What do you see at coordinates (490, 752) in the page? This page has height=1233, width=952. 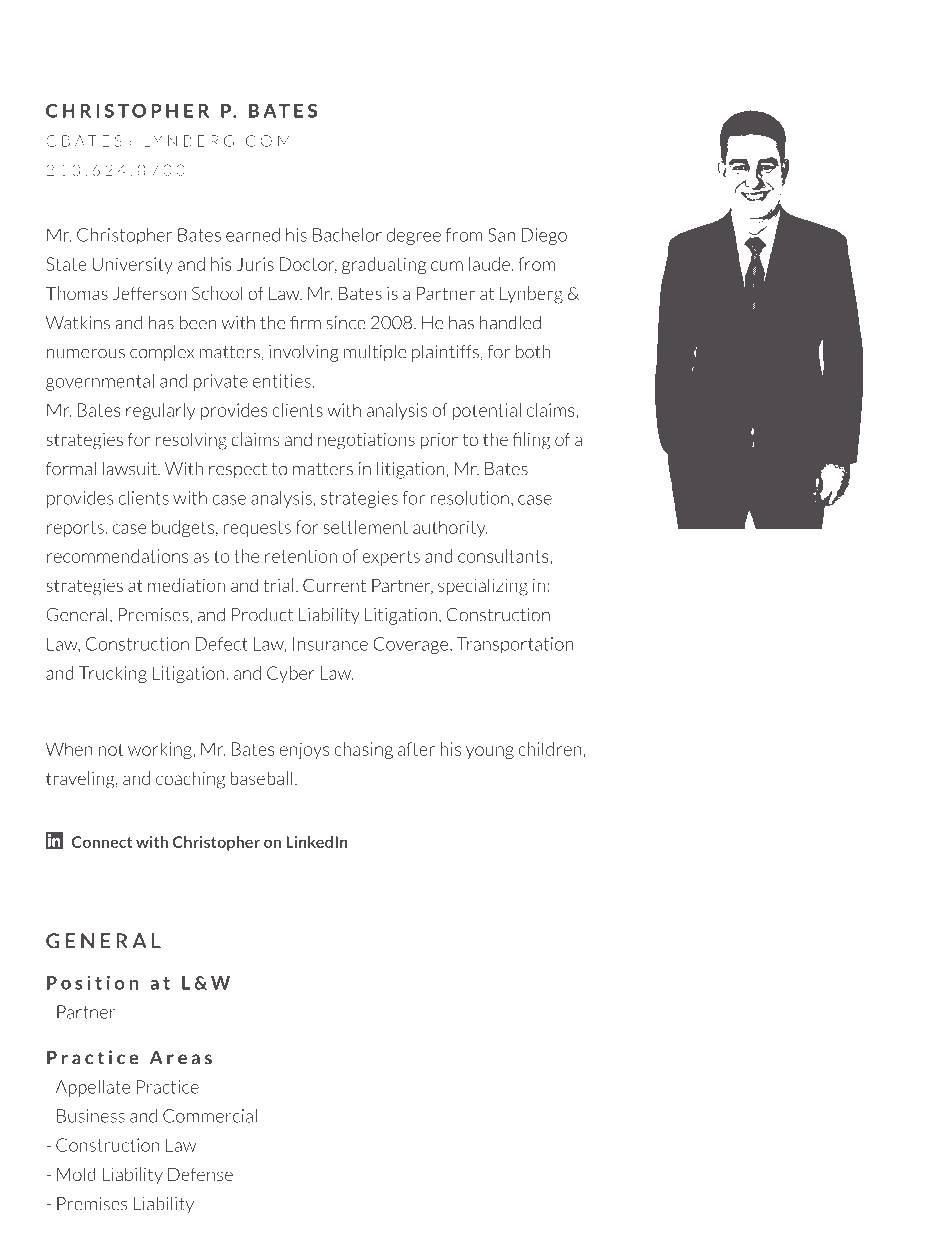 I see `young` at bounding box center [490, 752].
